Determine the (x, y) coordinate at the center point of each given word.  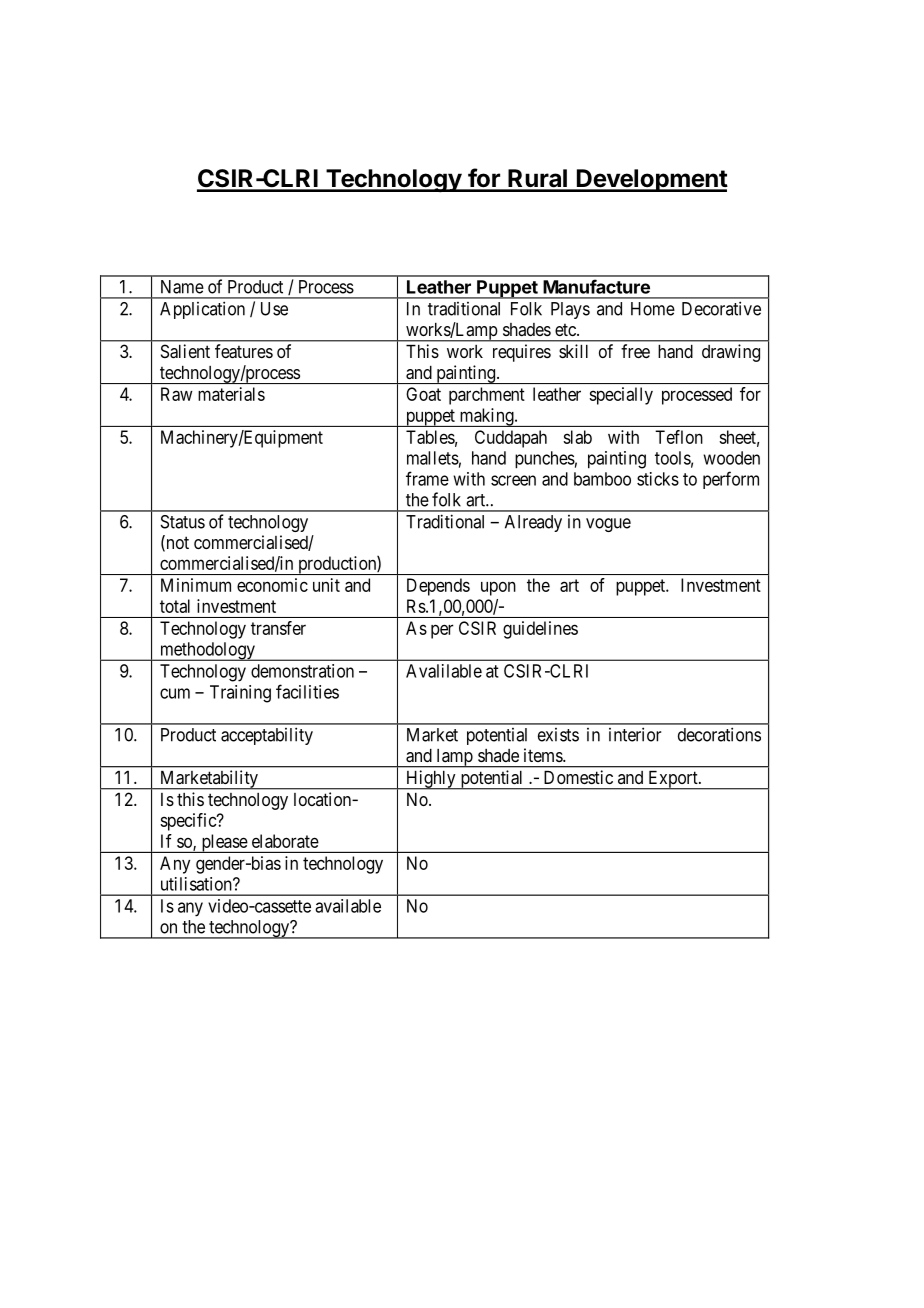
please (224, 843)
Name (182, 287)
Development (651, 180)
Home (653, 309)
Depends (438, 587)
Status (183, 522)
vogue (608, 525)
